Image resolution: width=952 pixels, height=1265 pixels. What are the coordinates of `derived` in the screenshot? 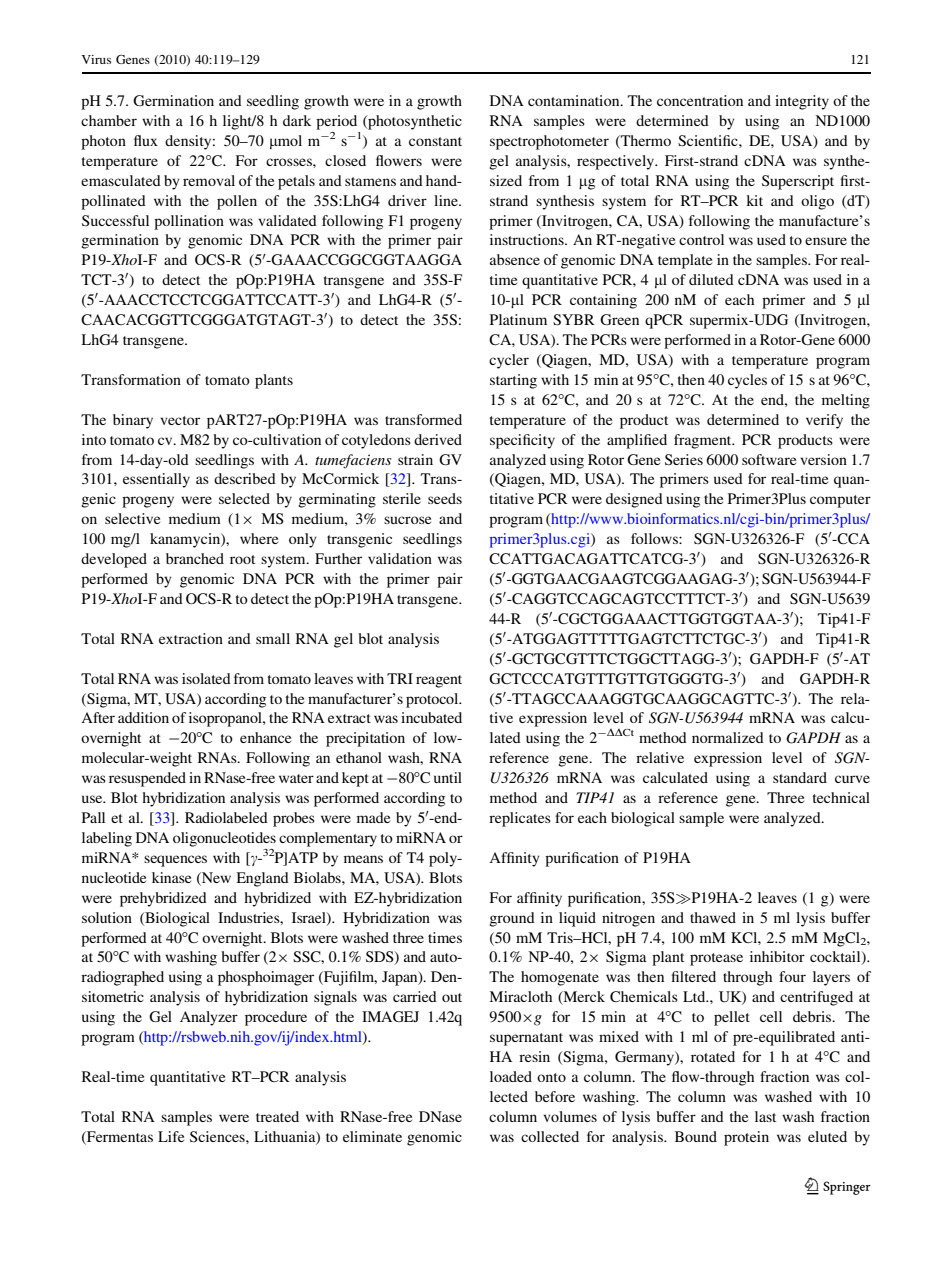 It's located at (438, 439).
